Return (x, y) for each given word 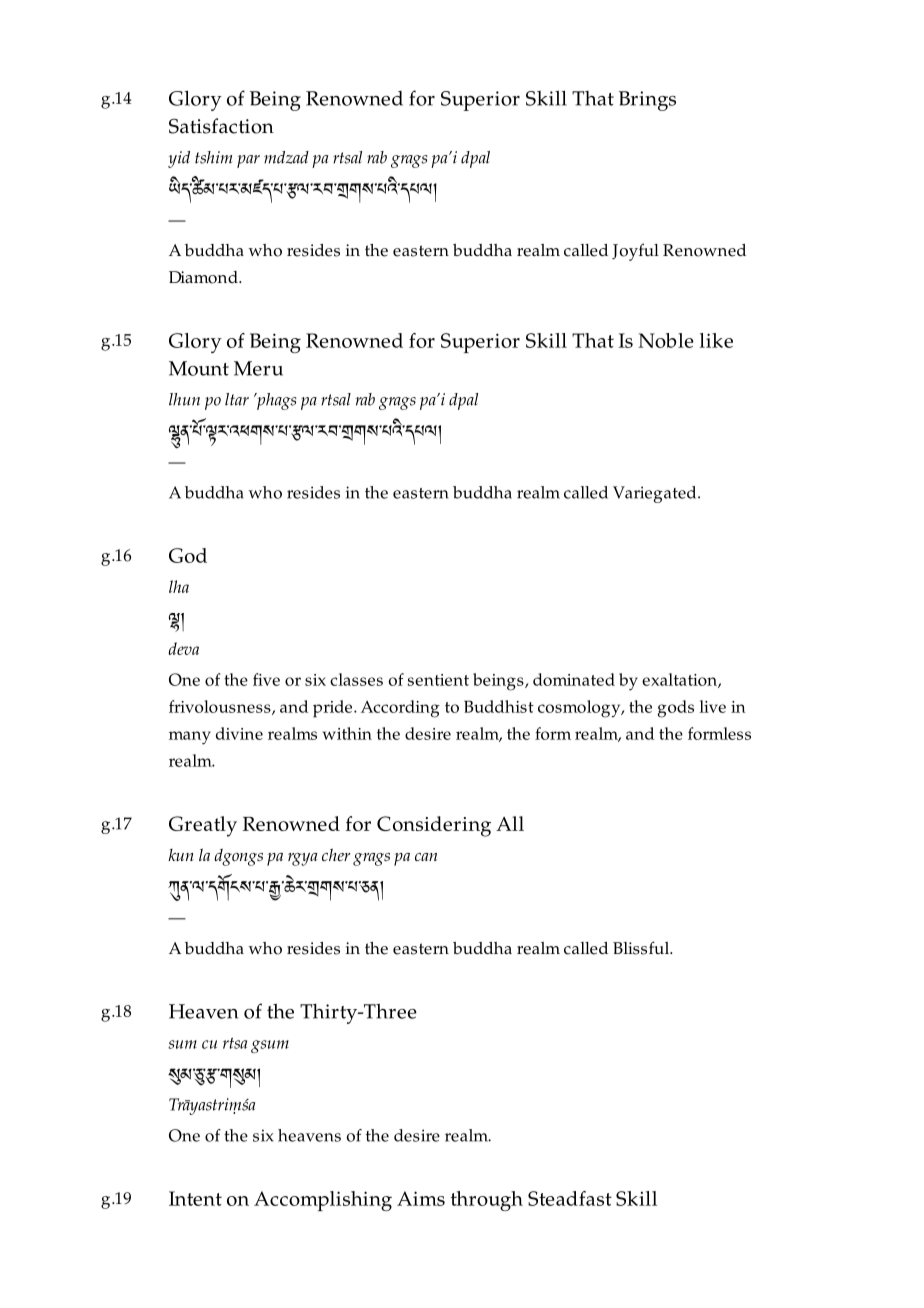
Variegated (656, 494)
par (248, 161)
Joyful (635, 252)
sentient (438, 680)
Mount (199, 368)
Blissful (642, 948)
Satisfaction (221, 126)
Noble (666, 340)
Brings (647, 101)
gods (676, 709)
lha (179, 586)
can (426, 857)
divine (239, 733)
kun (181, 855)
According (400, 709)
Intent (195, 1198)
